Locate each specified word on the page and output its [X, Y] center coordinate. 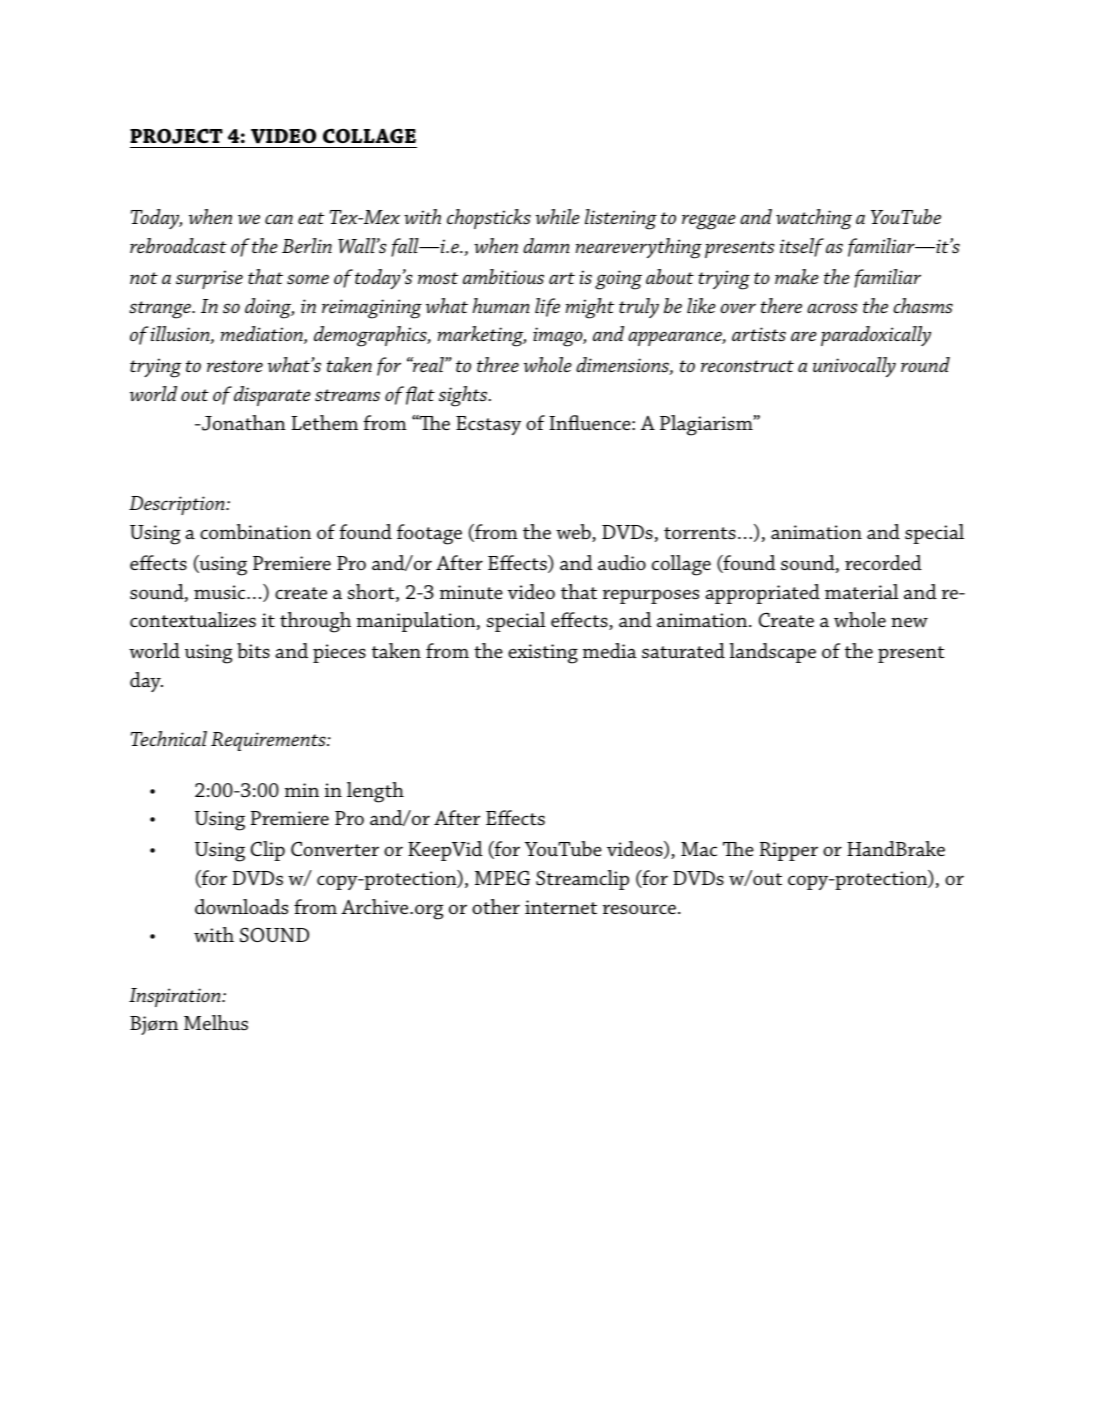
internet [561, 907]
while [558, 216]
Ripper [789, 851]
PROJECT [176, 136]
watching [814, 219]
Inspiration [176, 997]
